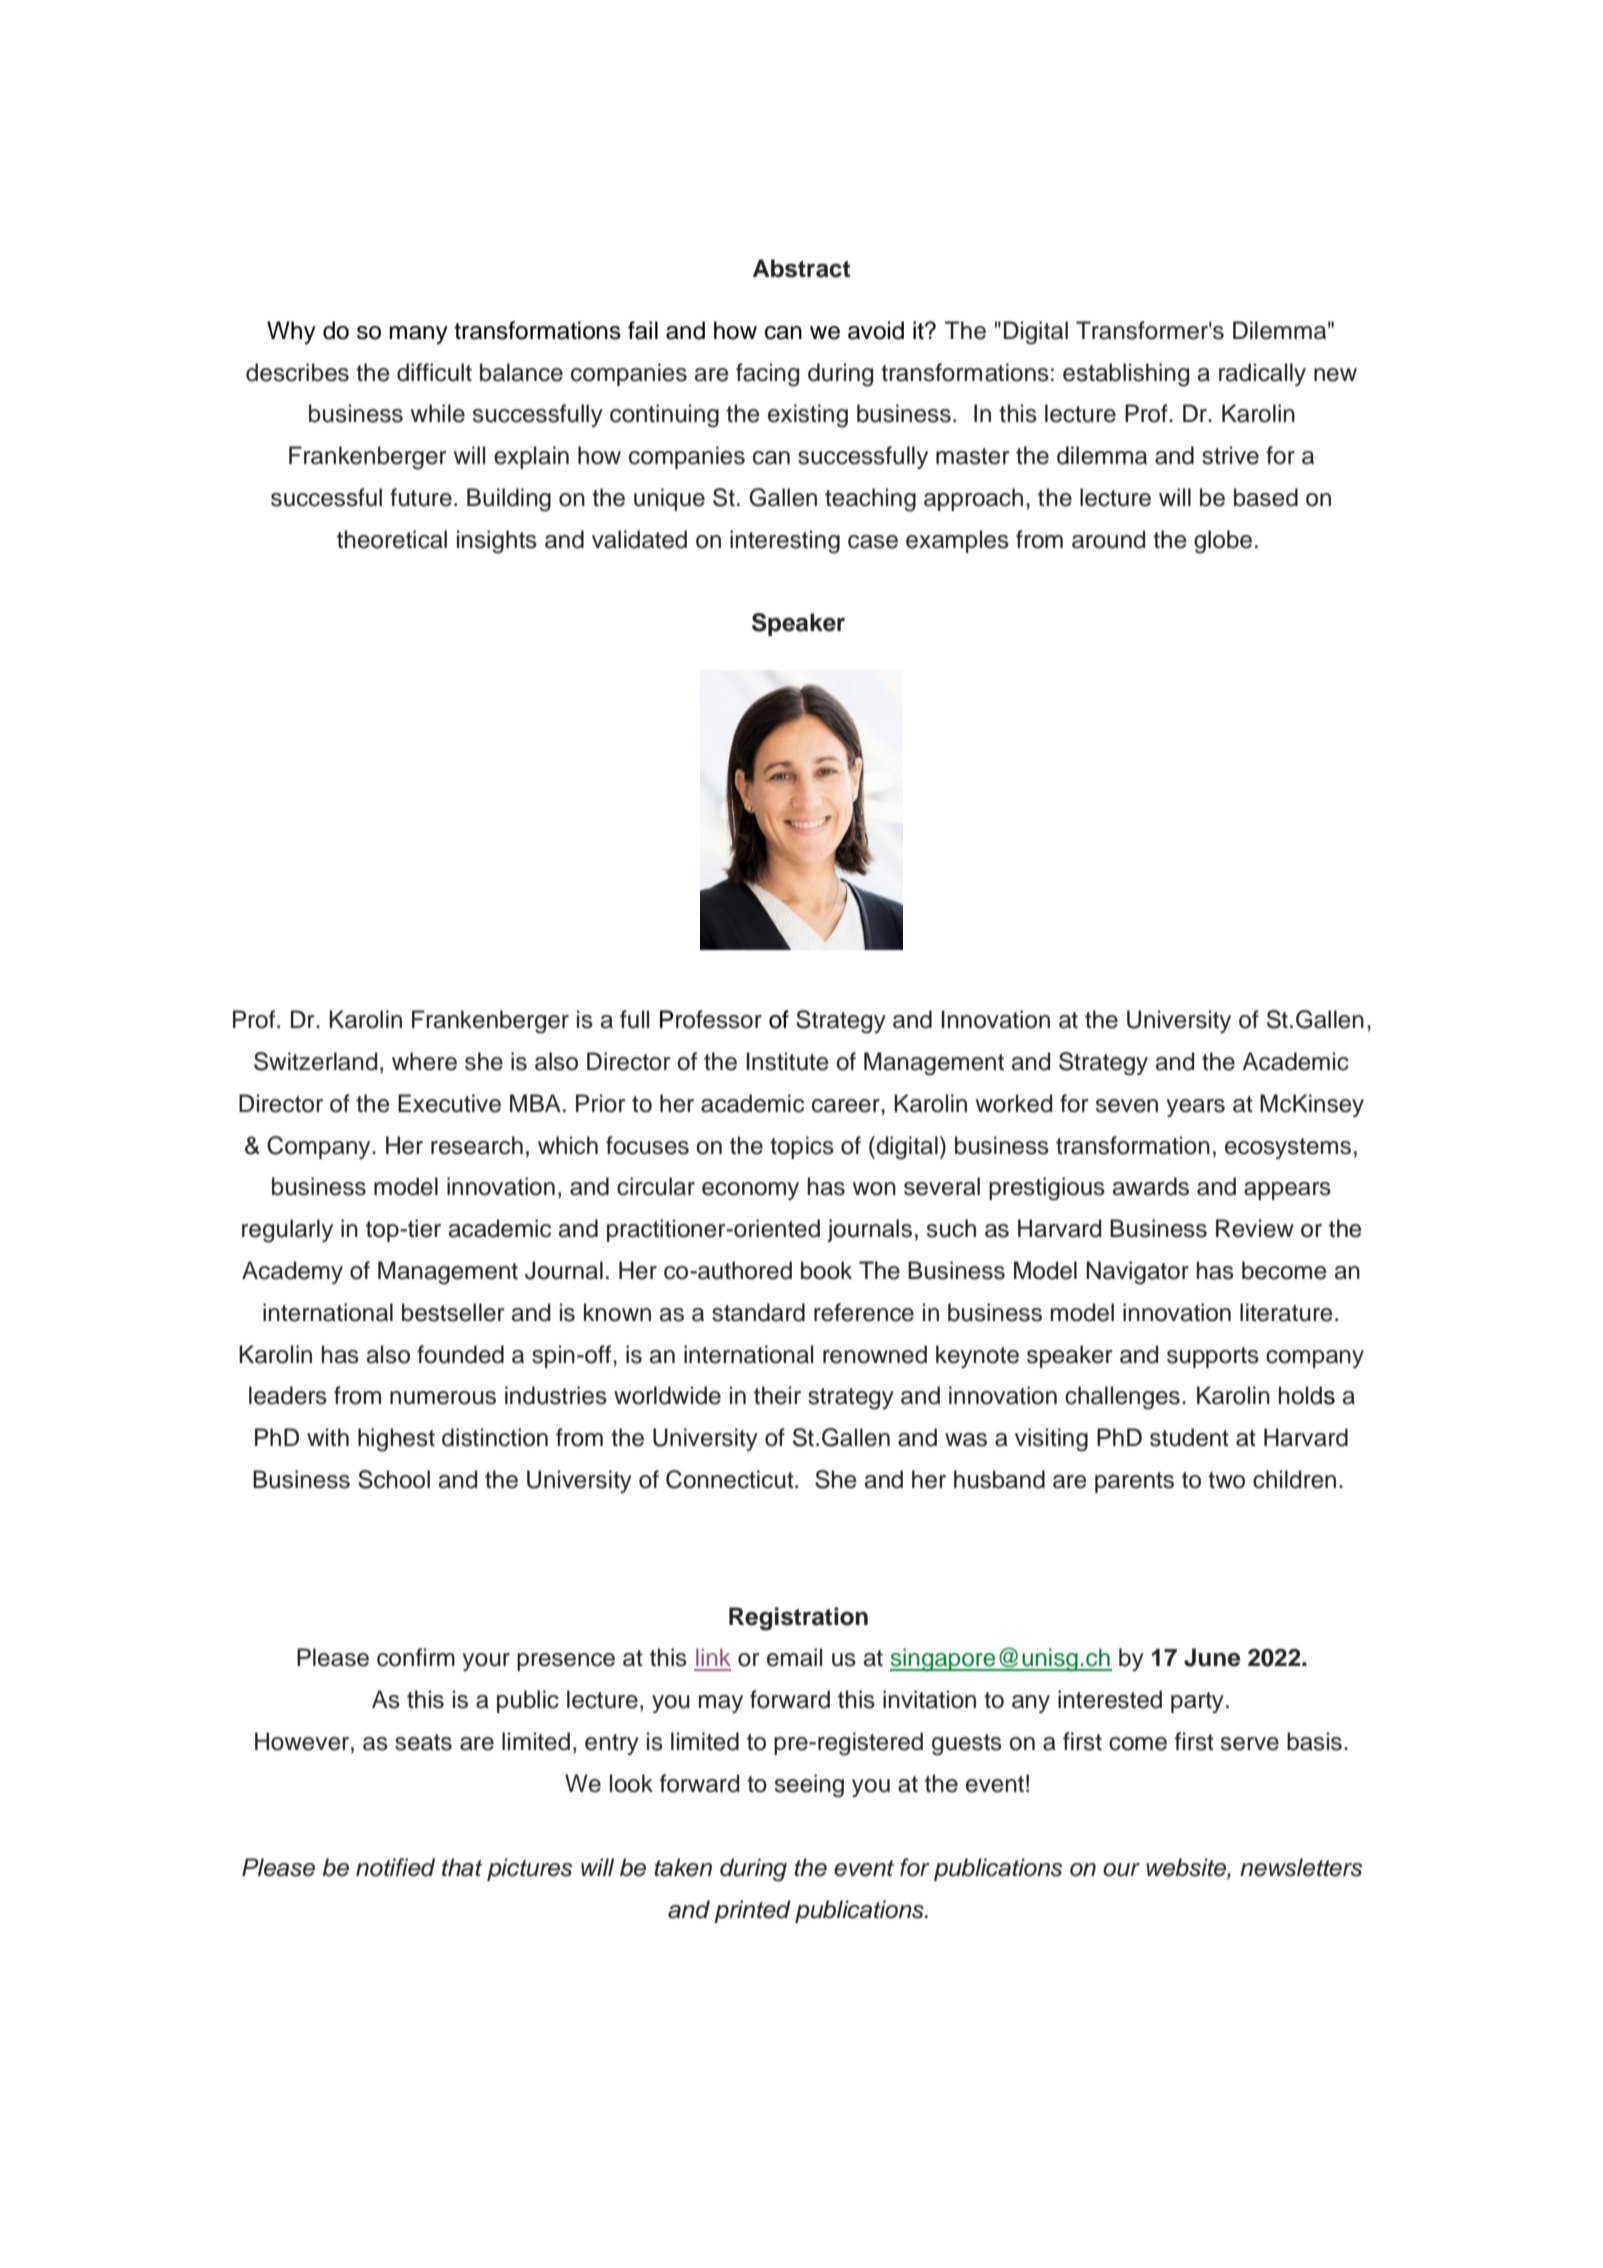 The height and width of the screenshot is (2268, 1603). I want to click on book, so click(826, 1270).
